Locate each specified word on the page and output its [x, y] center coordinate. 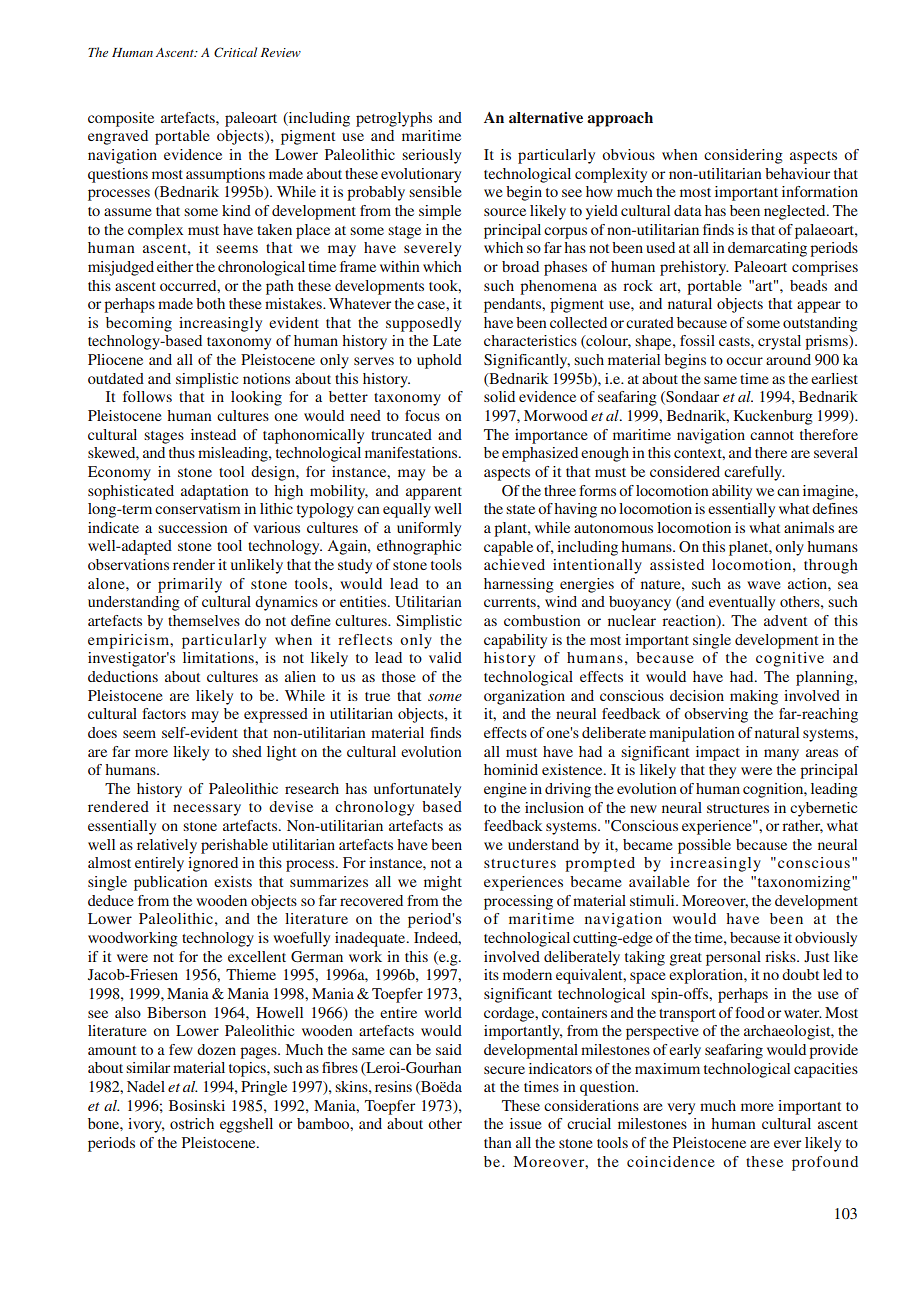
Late [447, 340]
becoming [139, 324]
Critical [235, 52]
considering [743, 156]
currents [511, 602]
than [498, 1142]
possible [704, 846]
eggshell [246, 1125]
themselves [204, 620]
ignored [213, 864]
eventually [742, 603]
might [443, 883]
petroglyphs [394, 119]
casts [735, 341]
